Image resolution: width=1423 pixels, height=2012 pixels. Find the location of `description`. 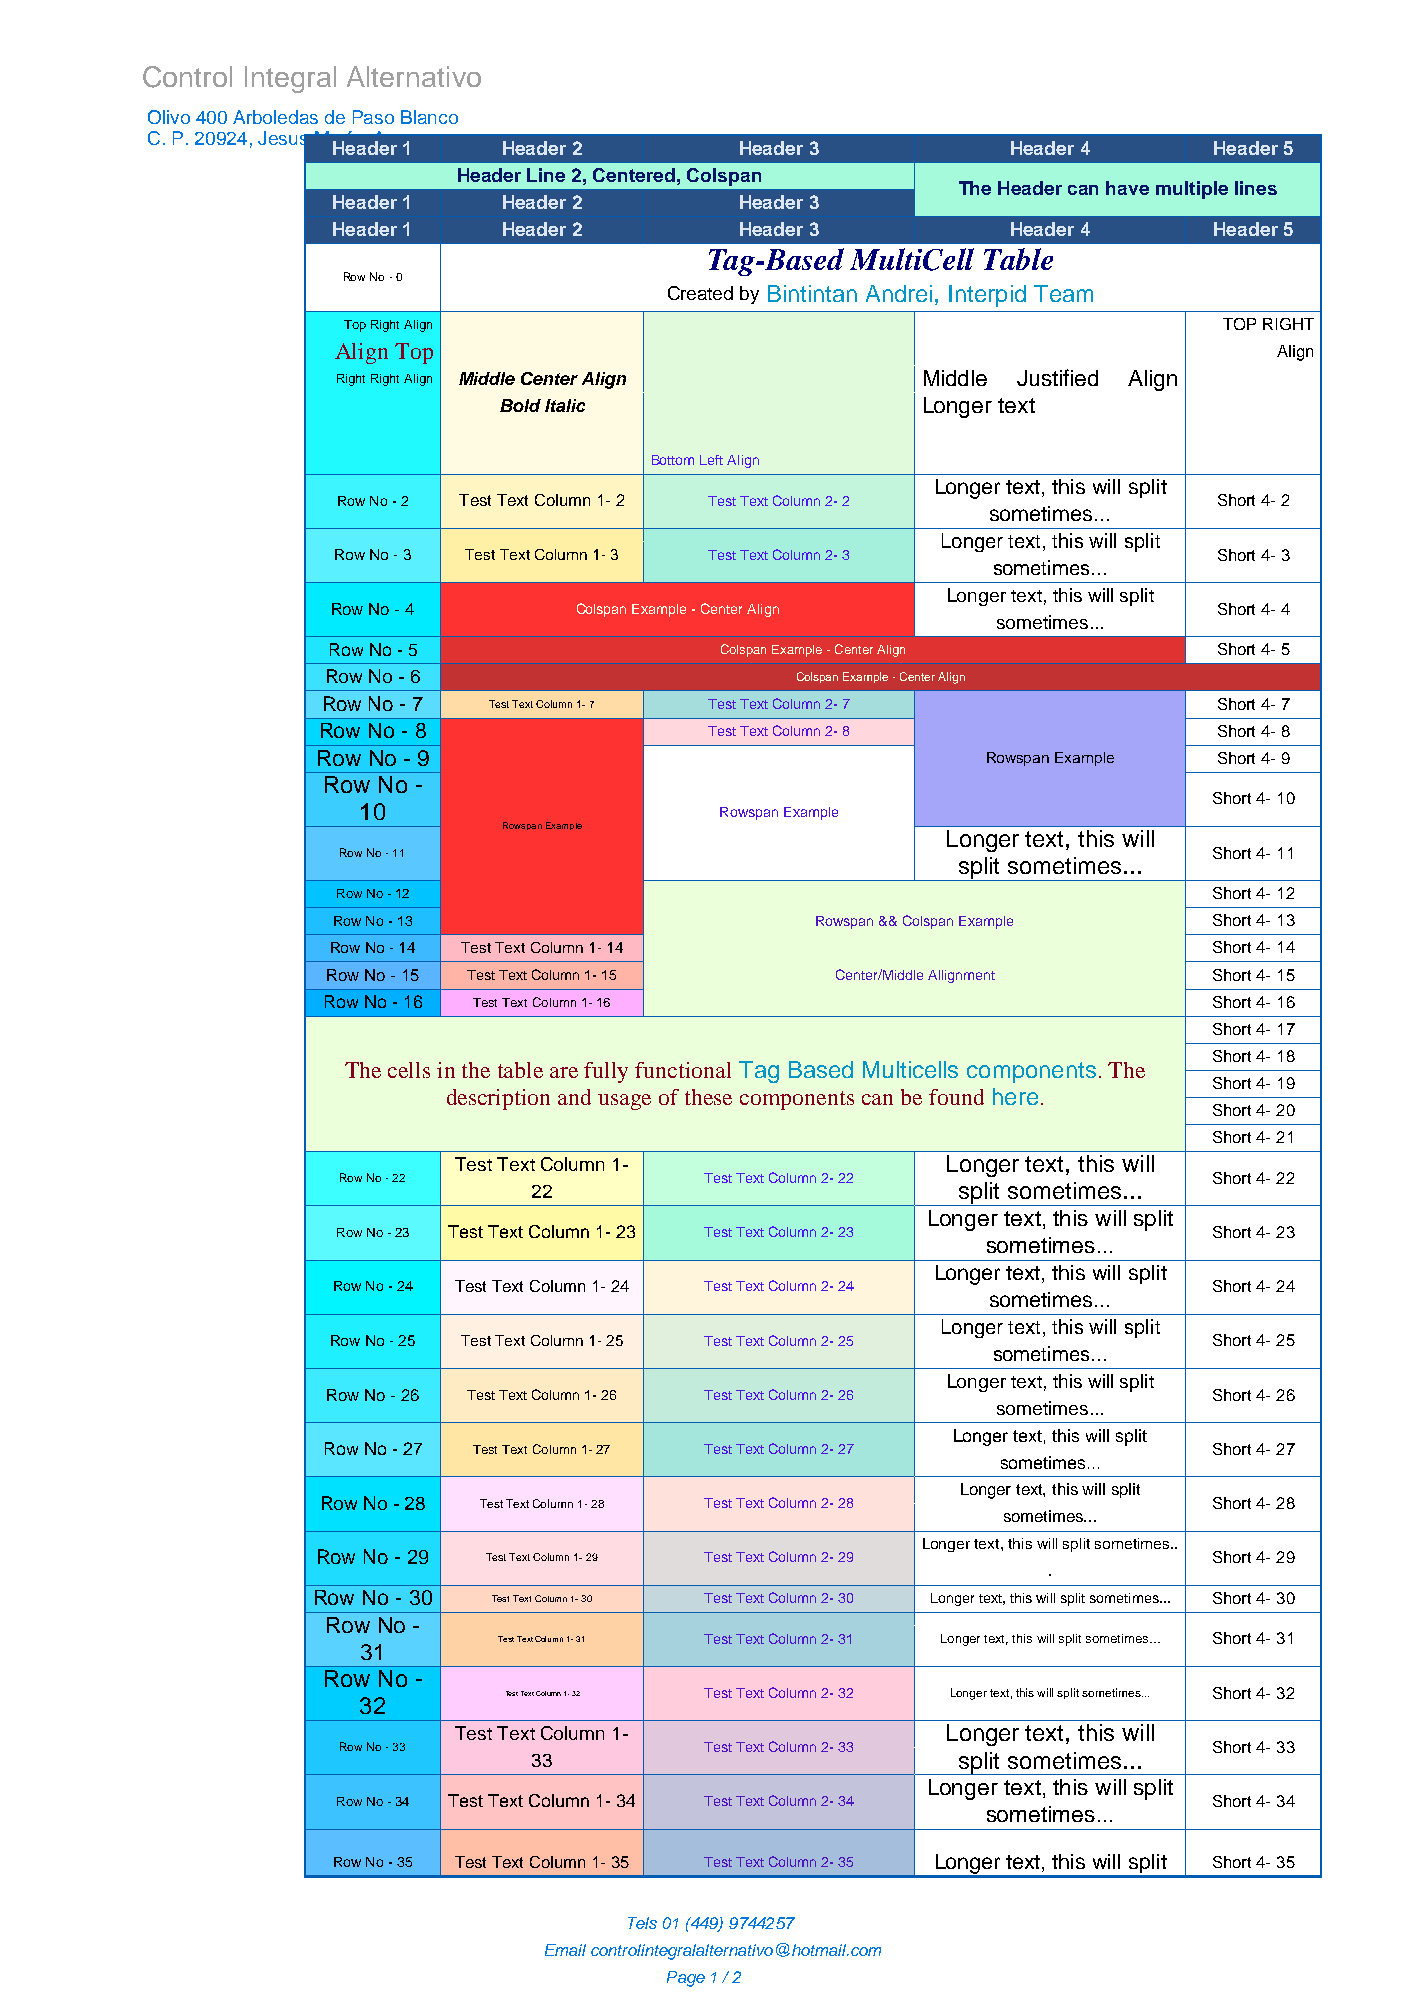

description is located at coordinates (498, 1099).
